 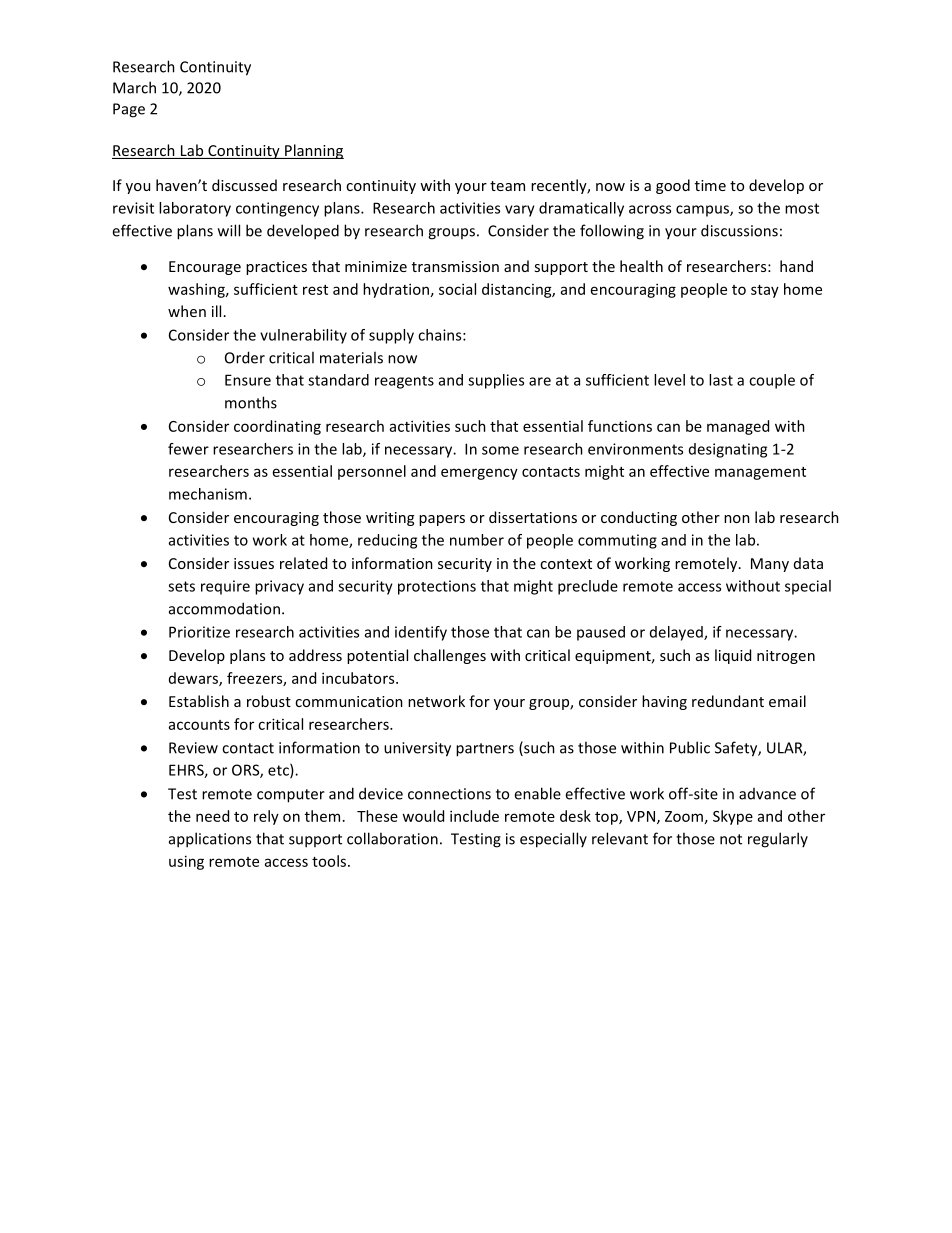 I want to click on time, so click(x=710, y=185).
